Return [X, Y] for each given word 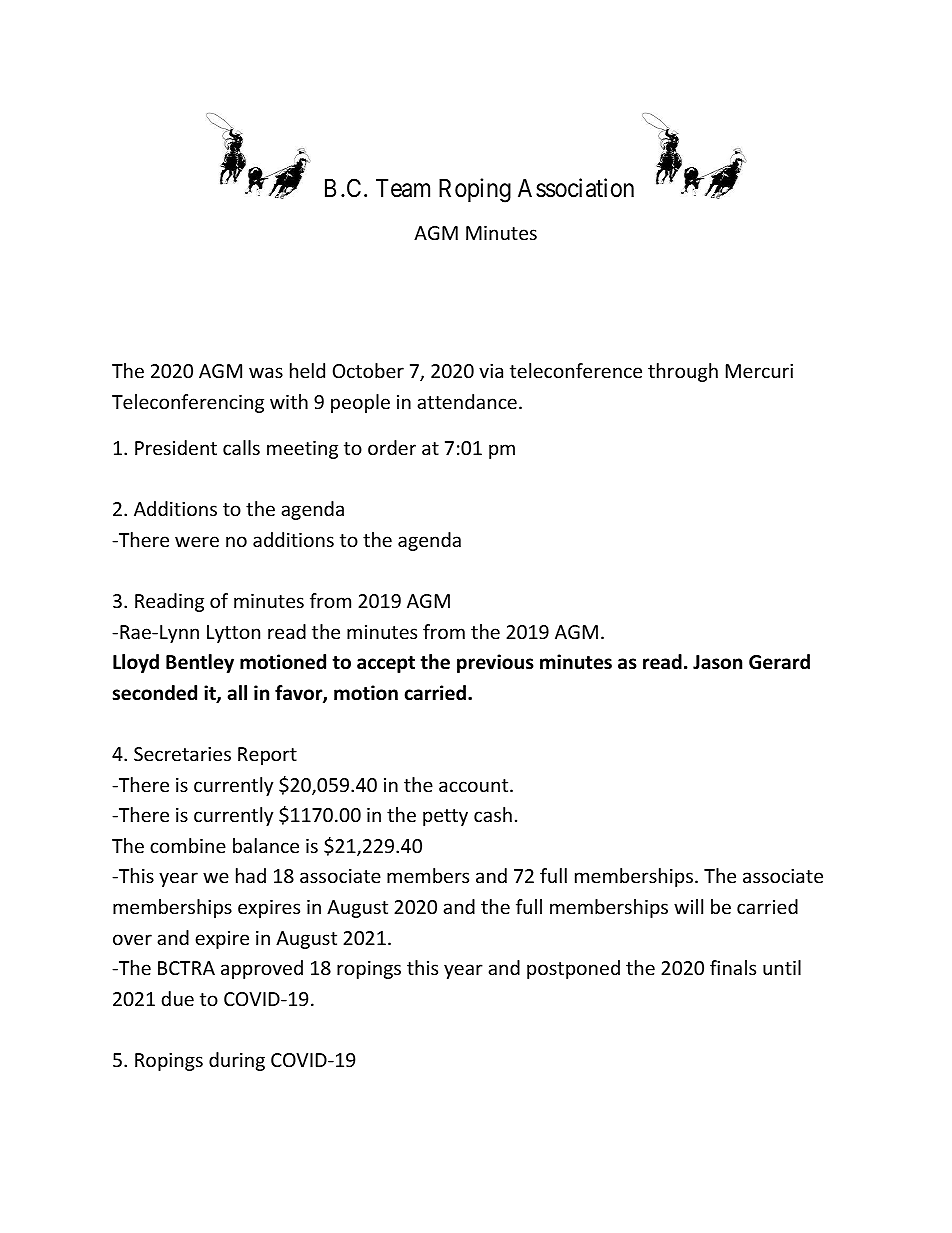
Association [576, 188]
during [237, 1061]
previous [495, 663]
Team [403, 188]
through [683, 372]
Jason [717, 662]
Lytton [233, 634]
